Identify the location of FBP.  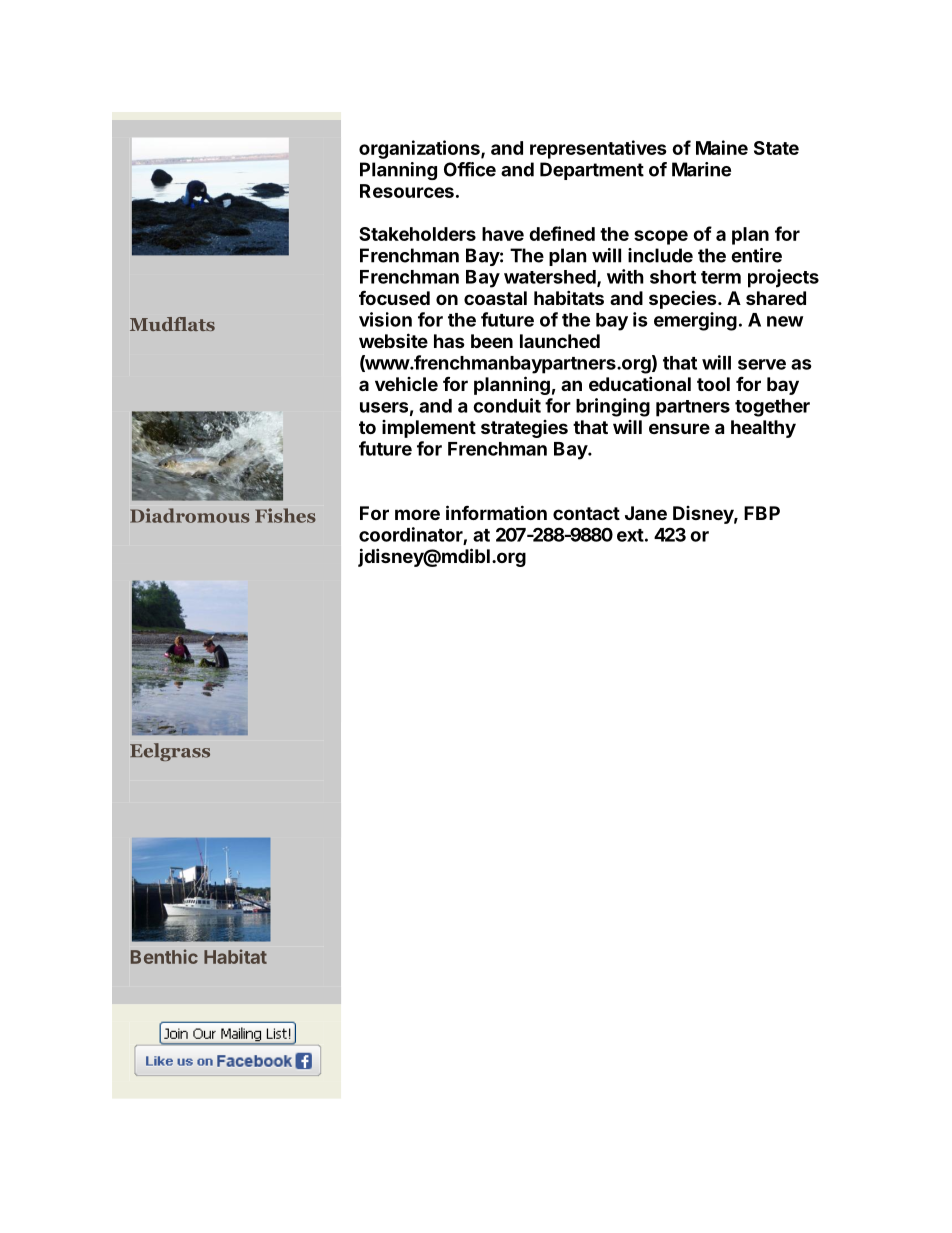
(762, 513).
